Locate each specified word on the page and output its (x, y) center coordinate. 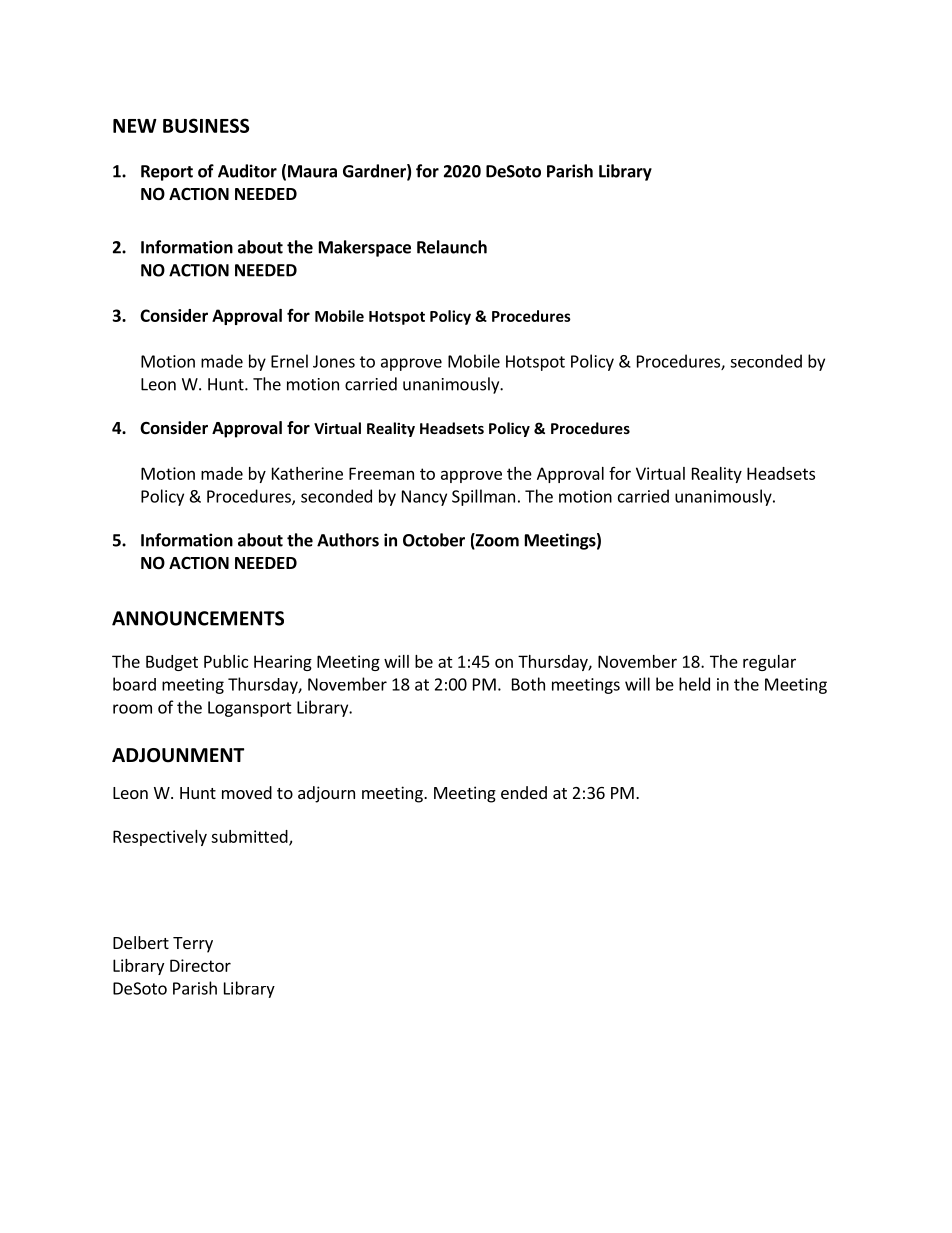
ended (524, 792)
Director (200, 965)
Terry (193, 945)
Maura (312, 171)
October (434, 540)
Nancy (424, 498)
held (694, 684)
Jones (334, 361)
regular (769, 663)
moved (247, 792)
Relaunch (452, 247)
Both (528, 684)
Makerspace (365, 248)
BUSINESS (206, 125)
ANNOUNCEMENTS (198, 618)
